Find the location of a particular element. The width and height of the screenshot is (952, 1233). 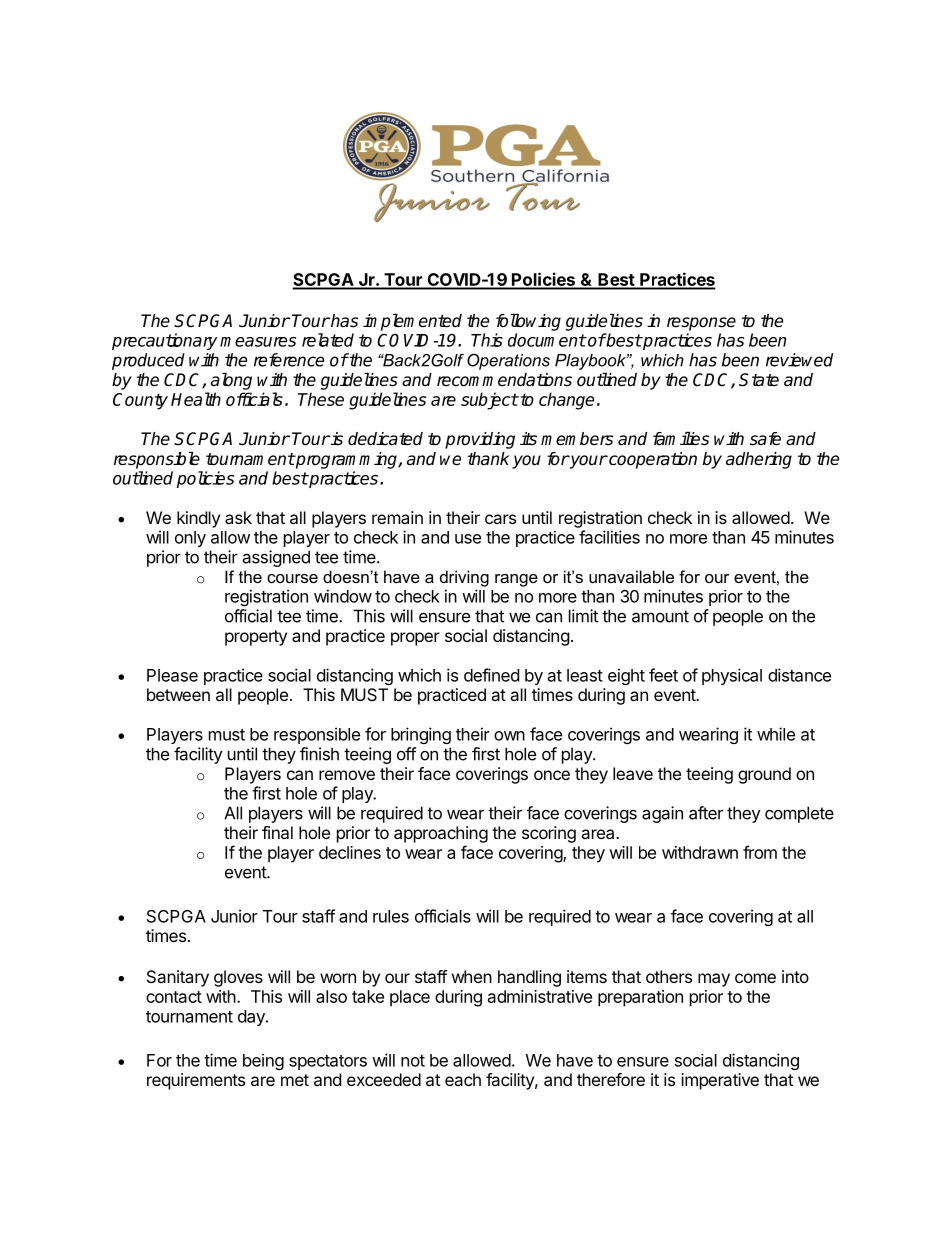

response is located at coordinates (701, 324).
